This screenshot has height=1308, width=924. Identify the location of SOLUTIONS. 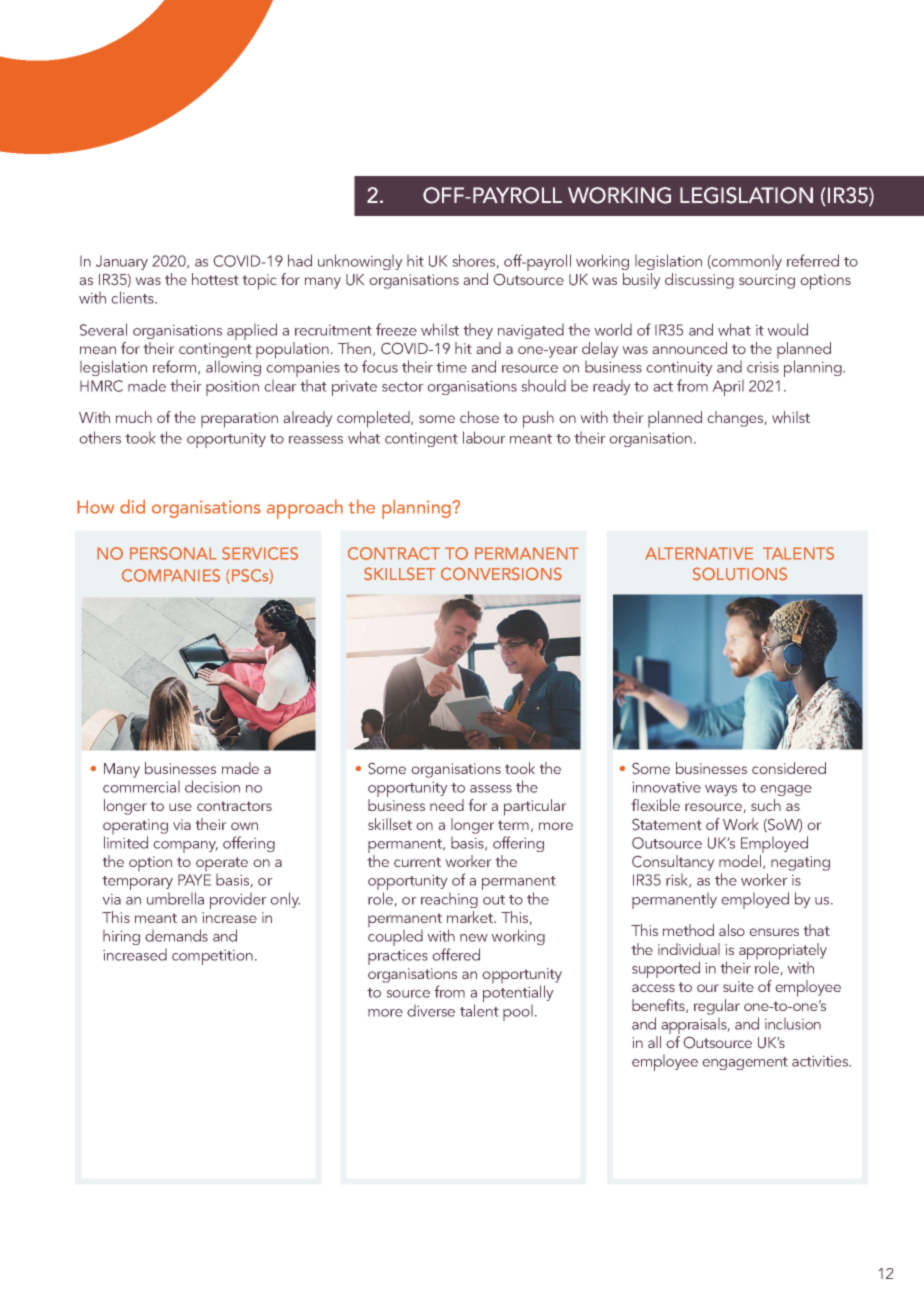
(740, 574).
